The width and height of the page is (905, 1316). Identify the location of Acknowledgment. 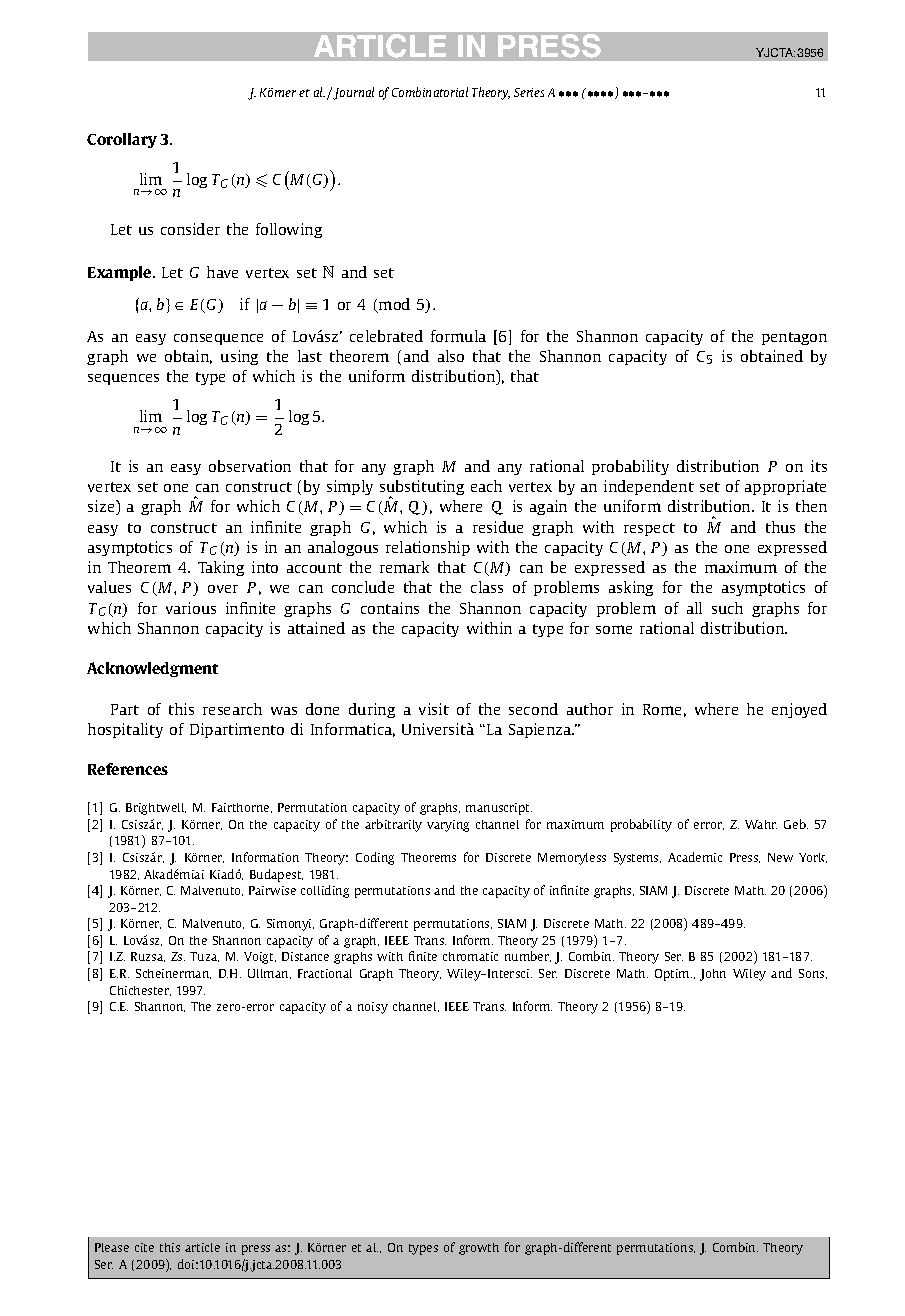
(152, 669).
